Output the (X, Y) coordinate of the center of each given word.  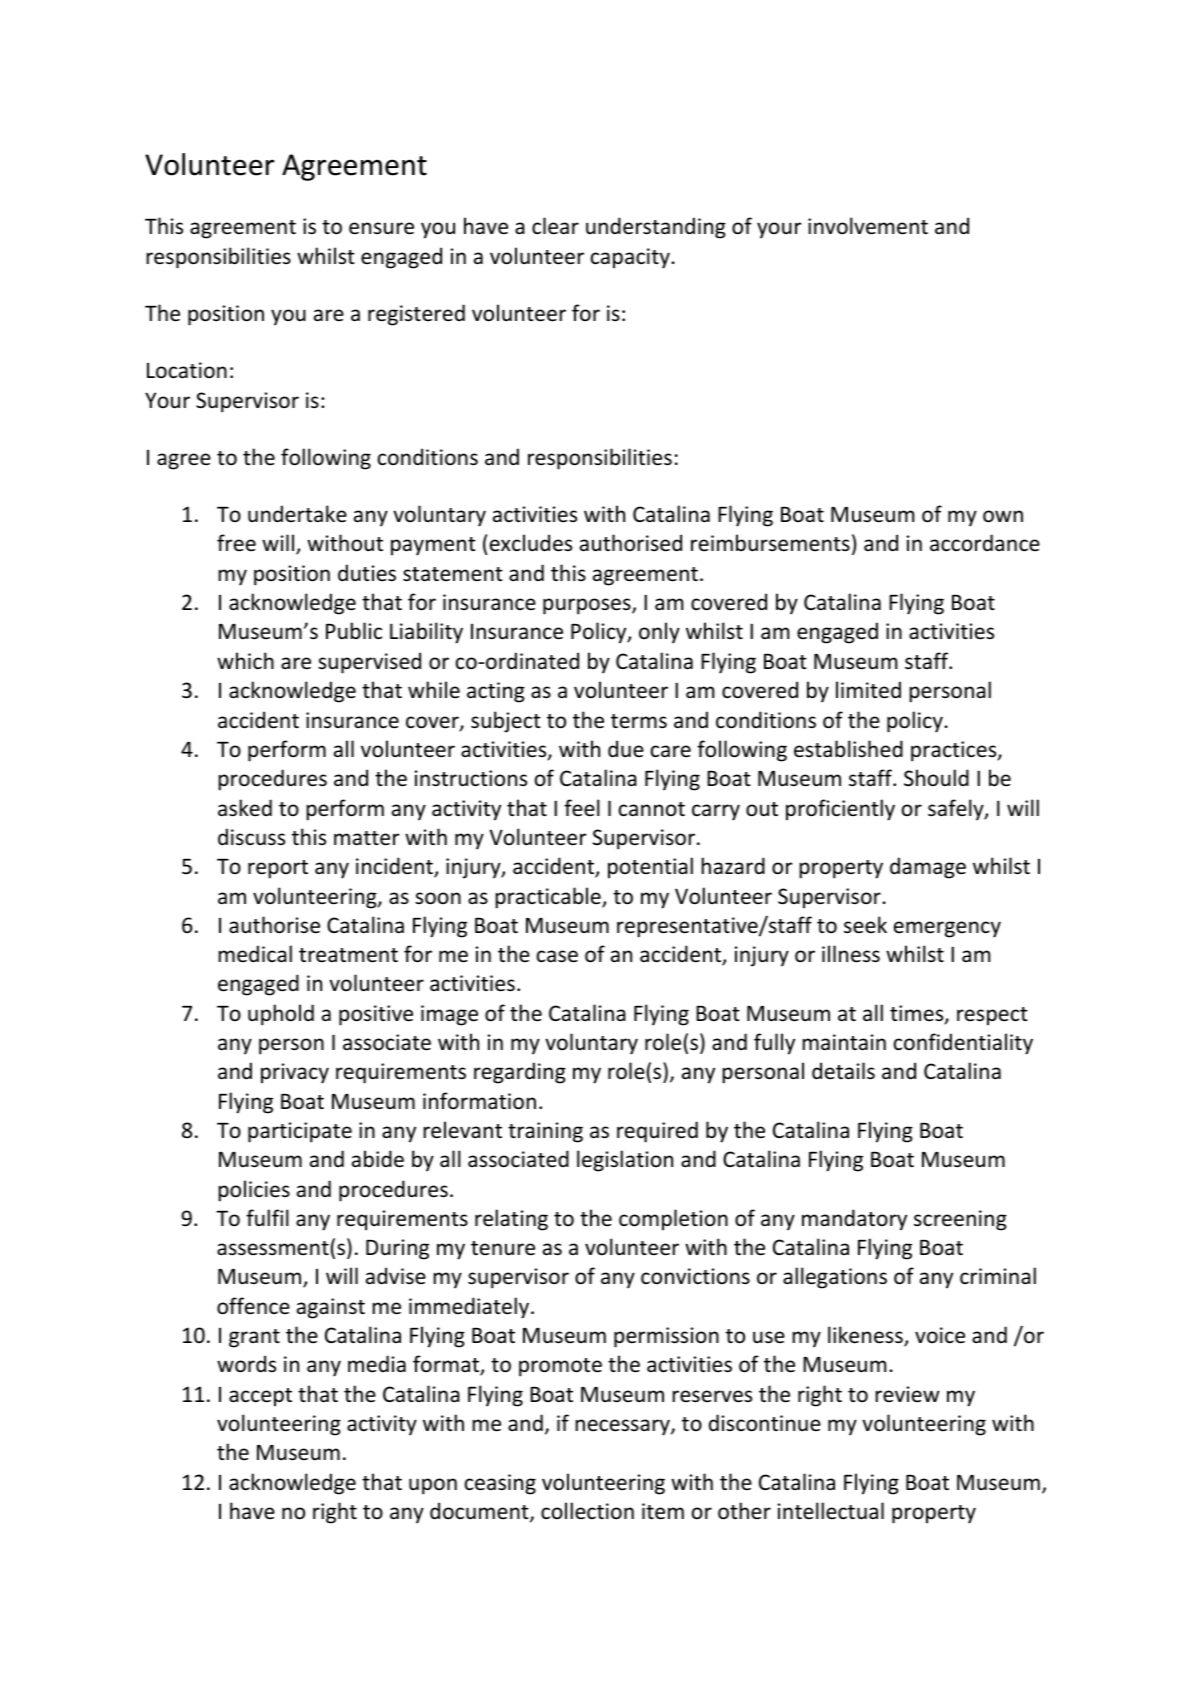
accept (260, 1397)
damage (928, 868)
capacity (631, 258)
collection (587, 1511)
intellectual (831, 1511)
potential (650, 868)
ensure (381, 228)
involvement (868, 226)
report (278, 869)
